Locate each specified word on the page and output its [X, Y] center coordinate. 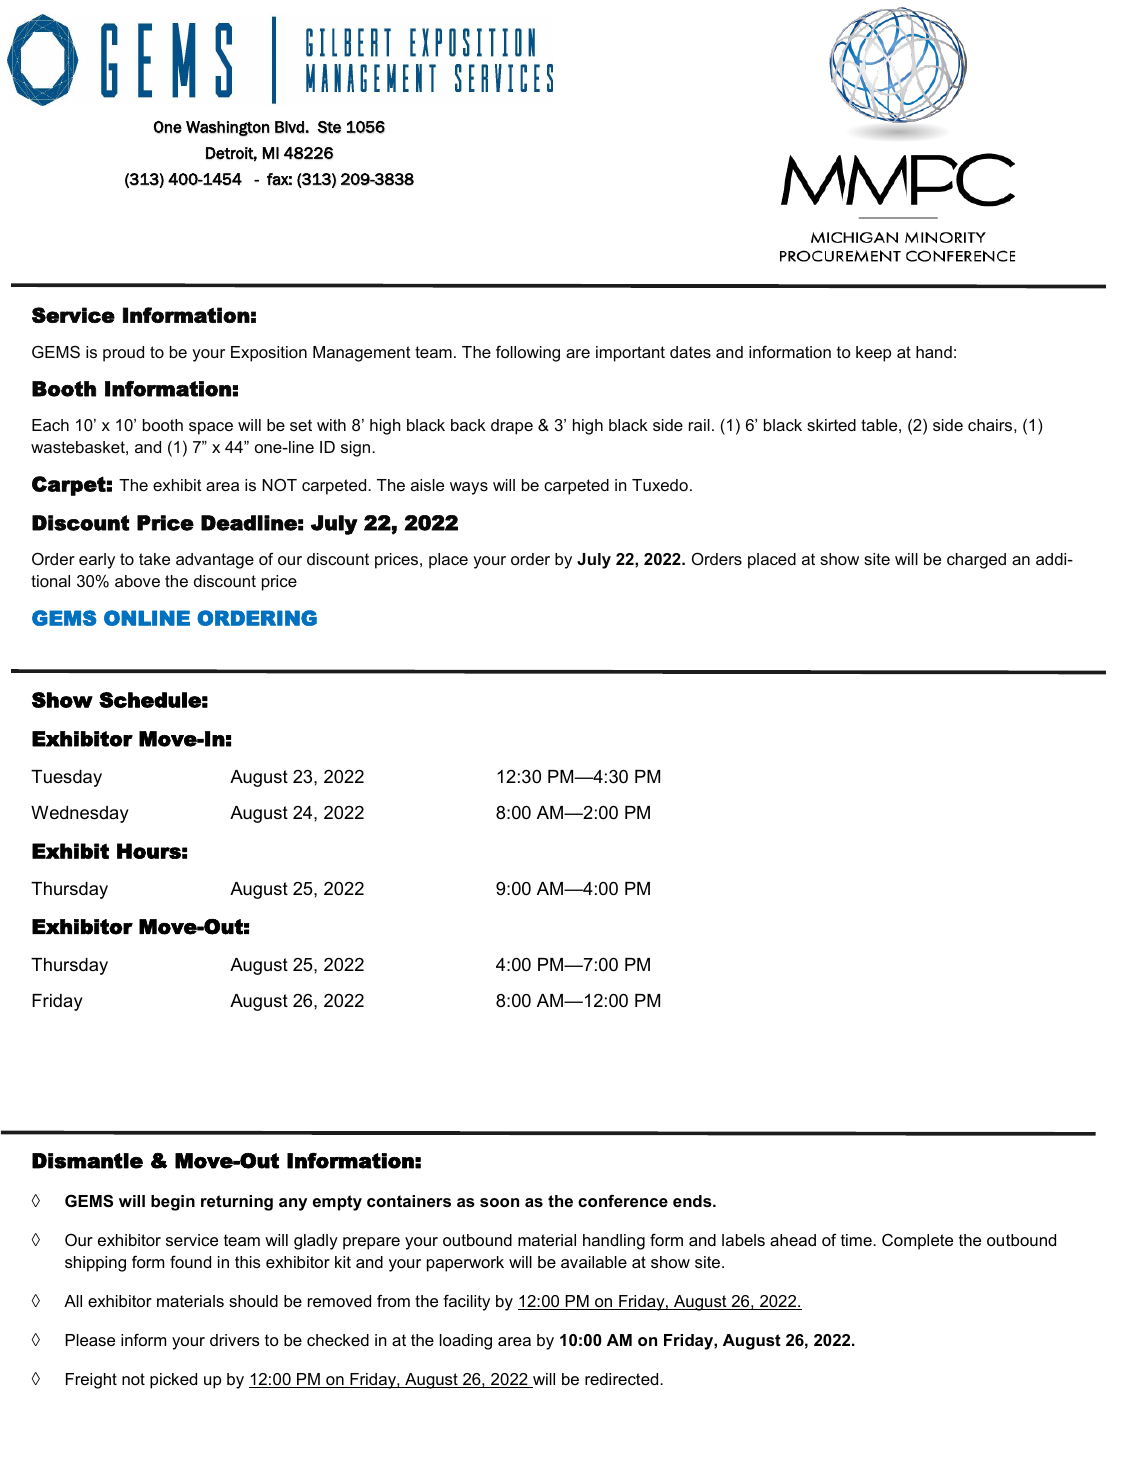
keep [873, 354]
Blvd [289, 127]
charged [976, 561]
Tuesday [66, 778]
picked [173, 1381]
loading [466, 1342]
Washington [228, 128]
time [857, 1240]
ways [469, 488]
